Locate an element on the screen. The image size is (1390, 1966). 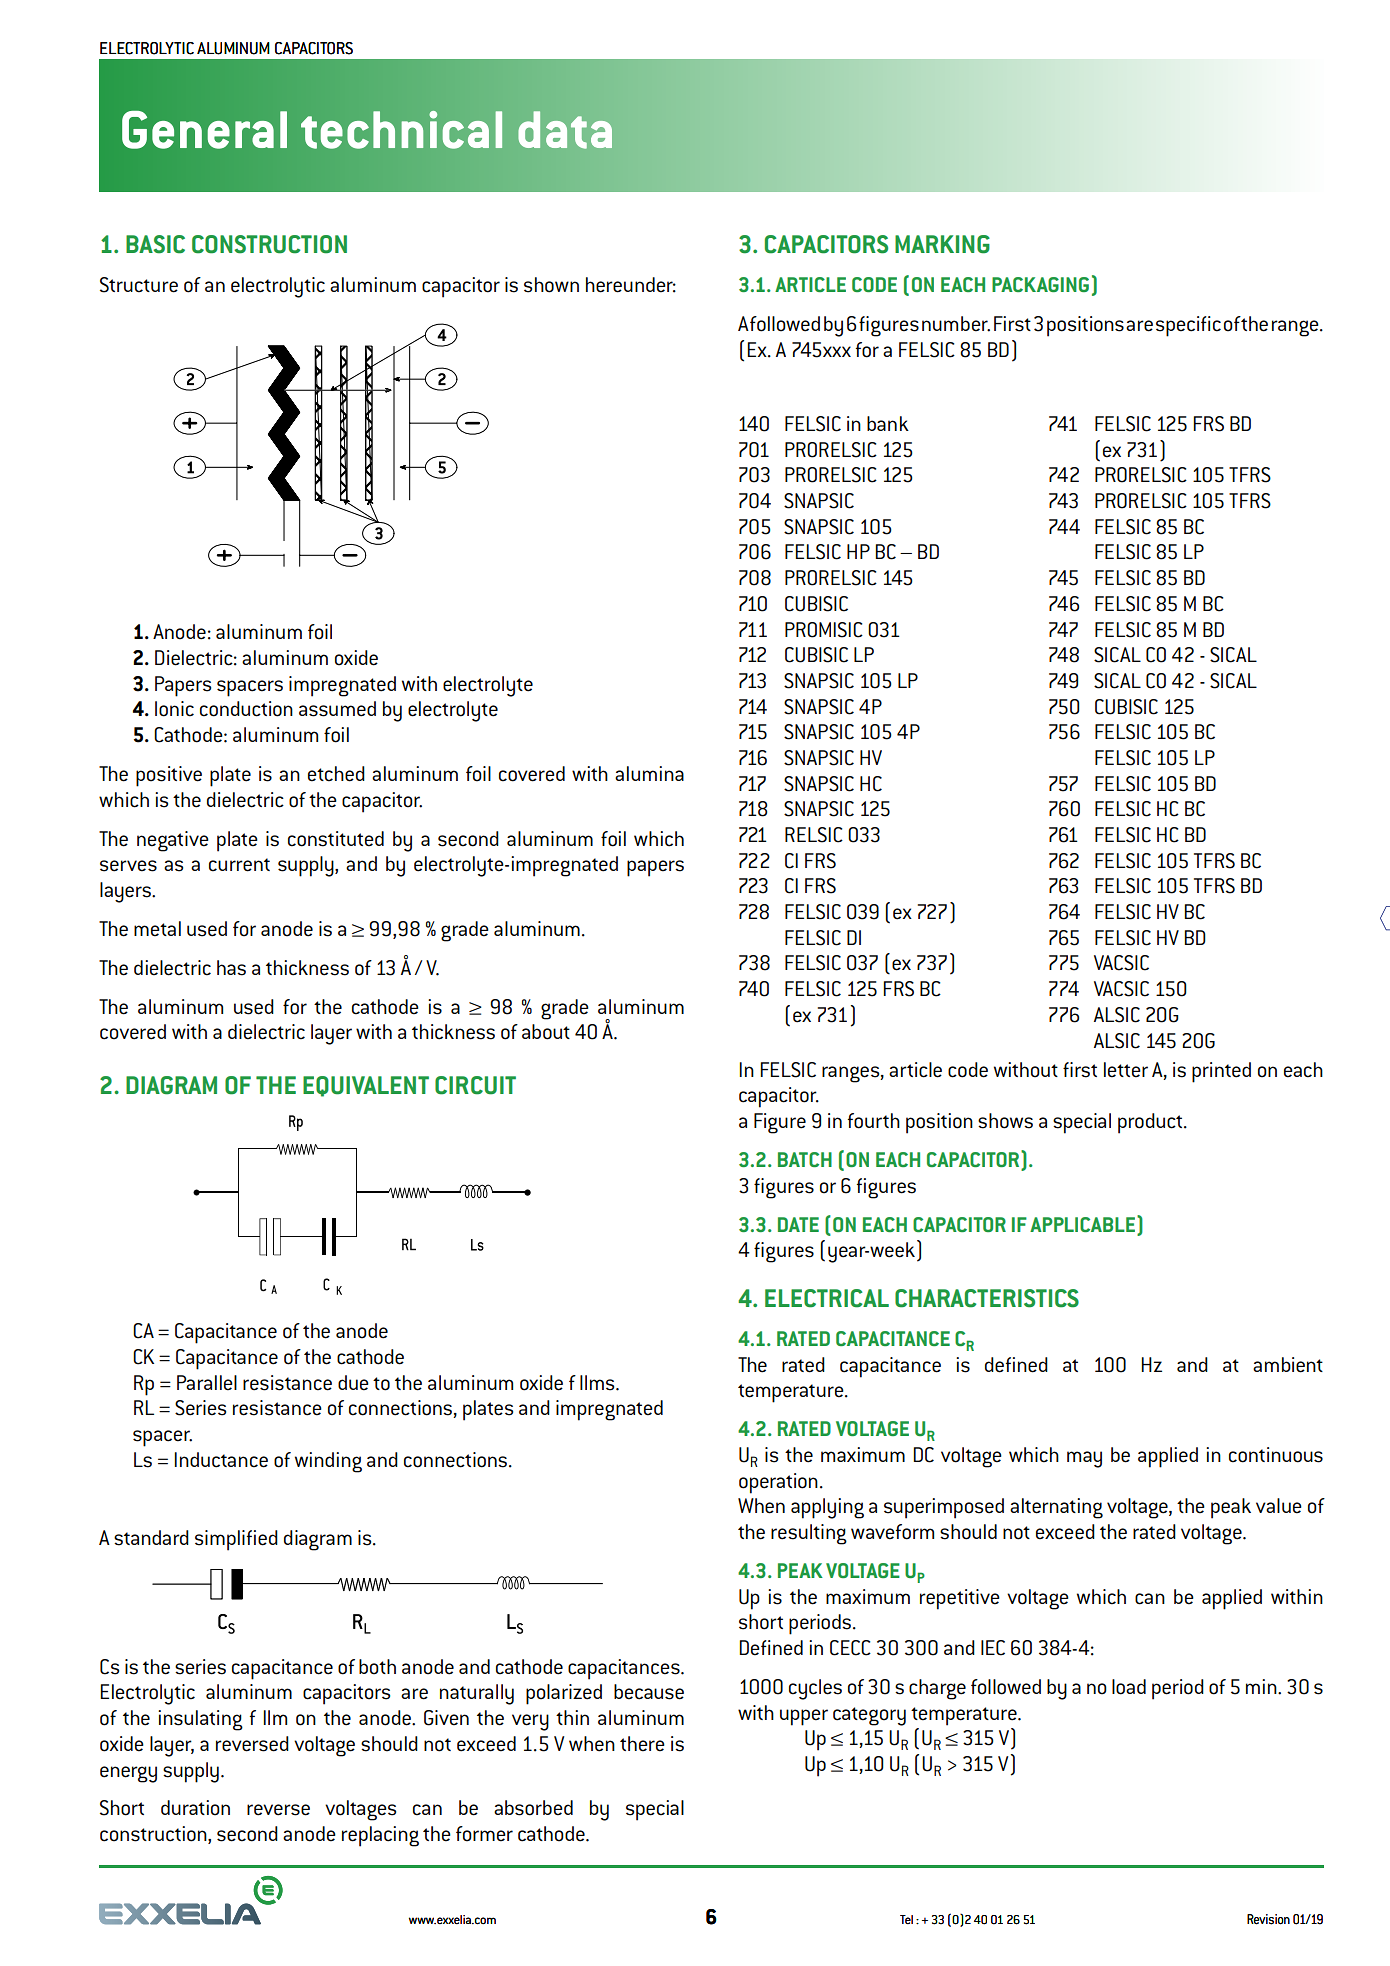
letter is located at coordinates (1126, 1070).
